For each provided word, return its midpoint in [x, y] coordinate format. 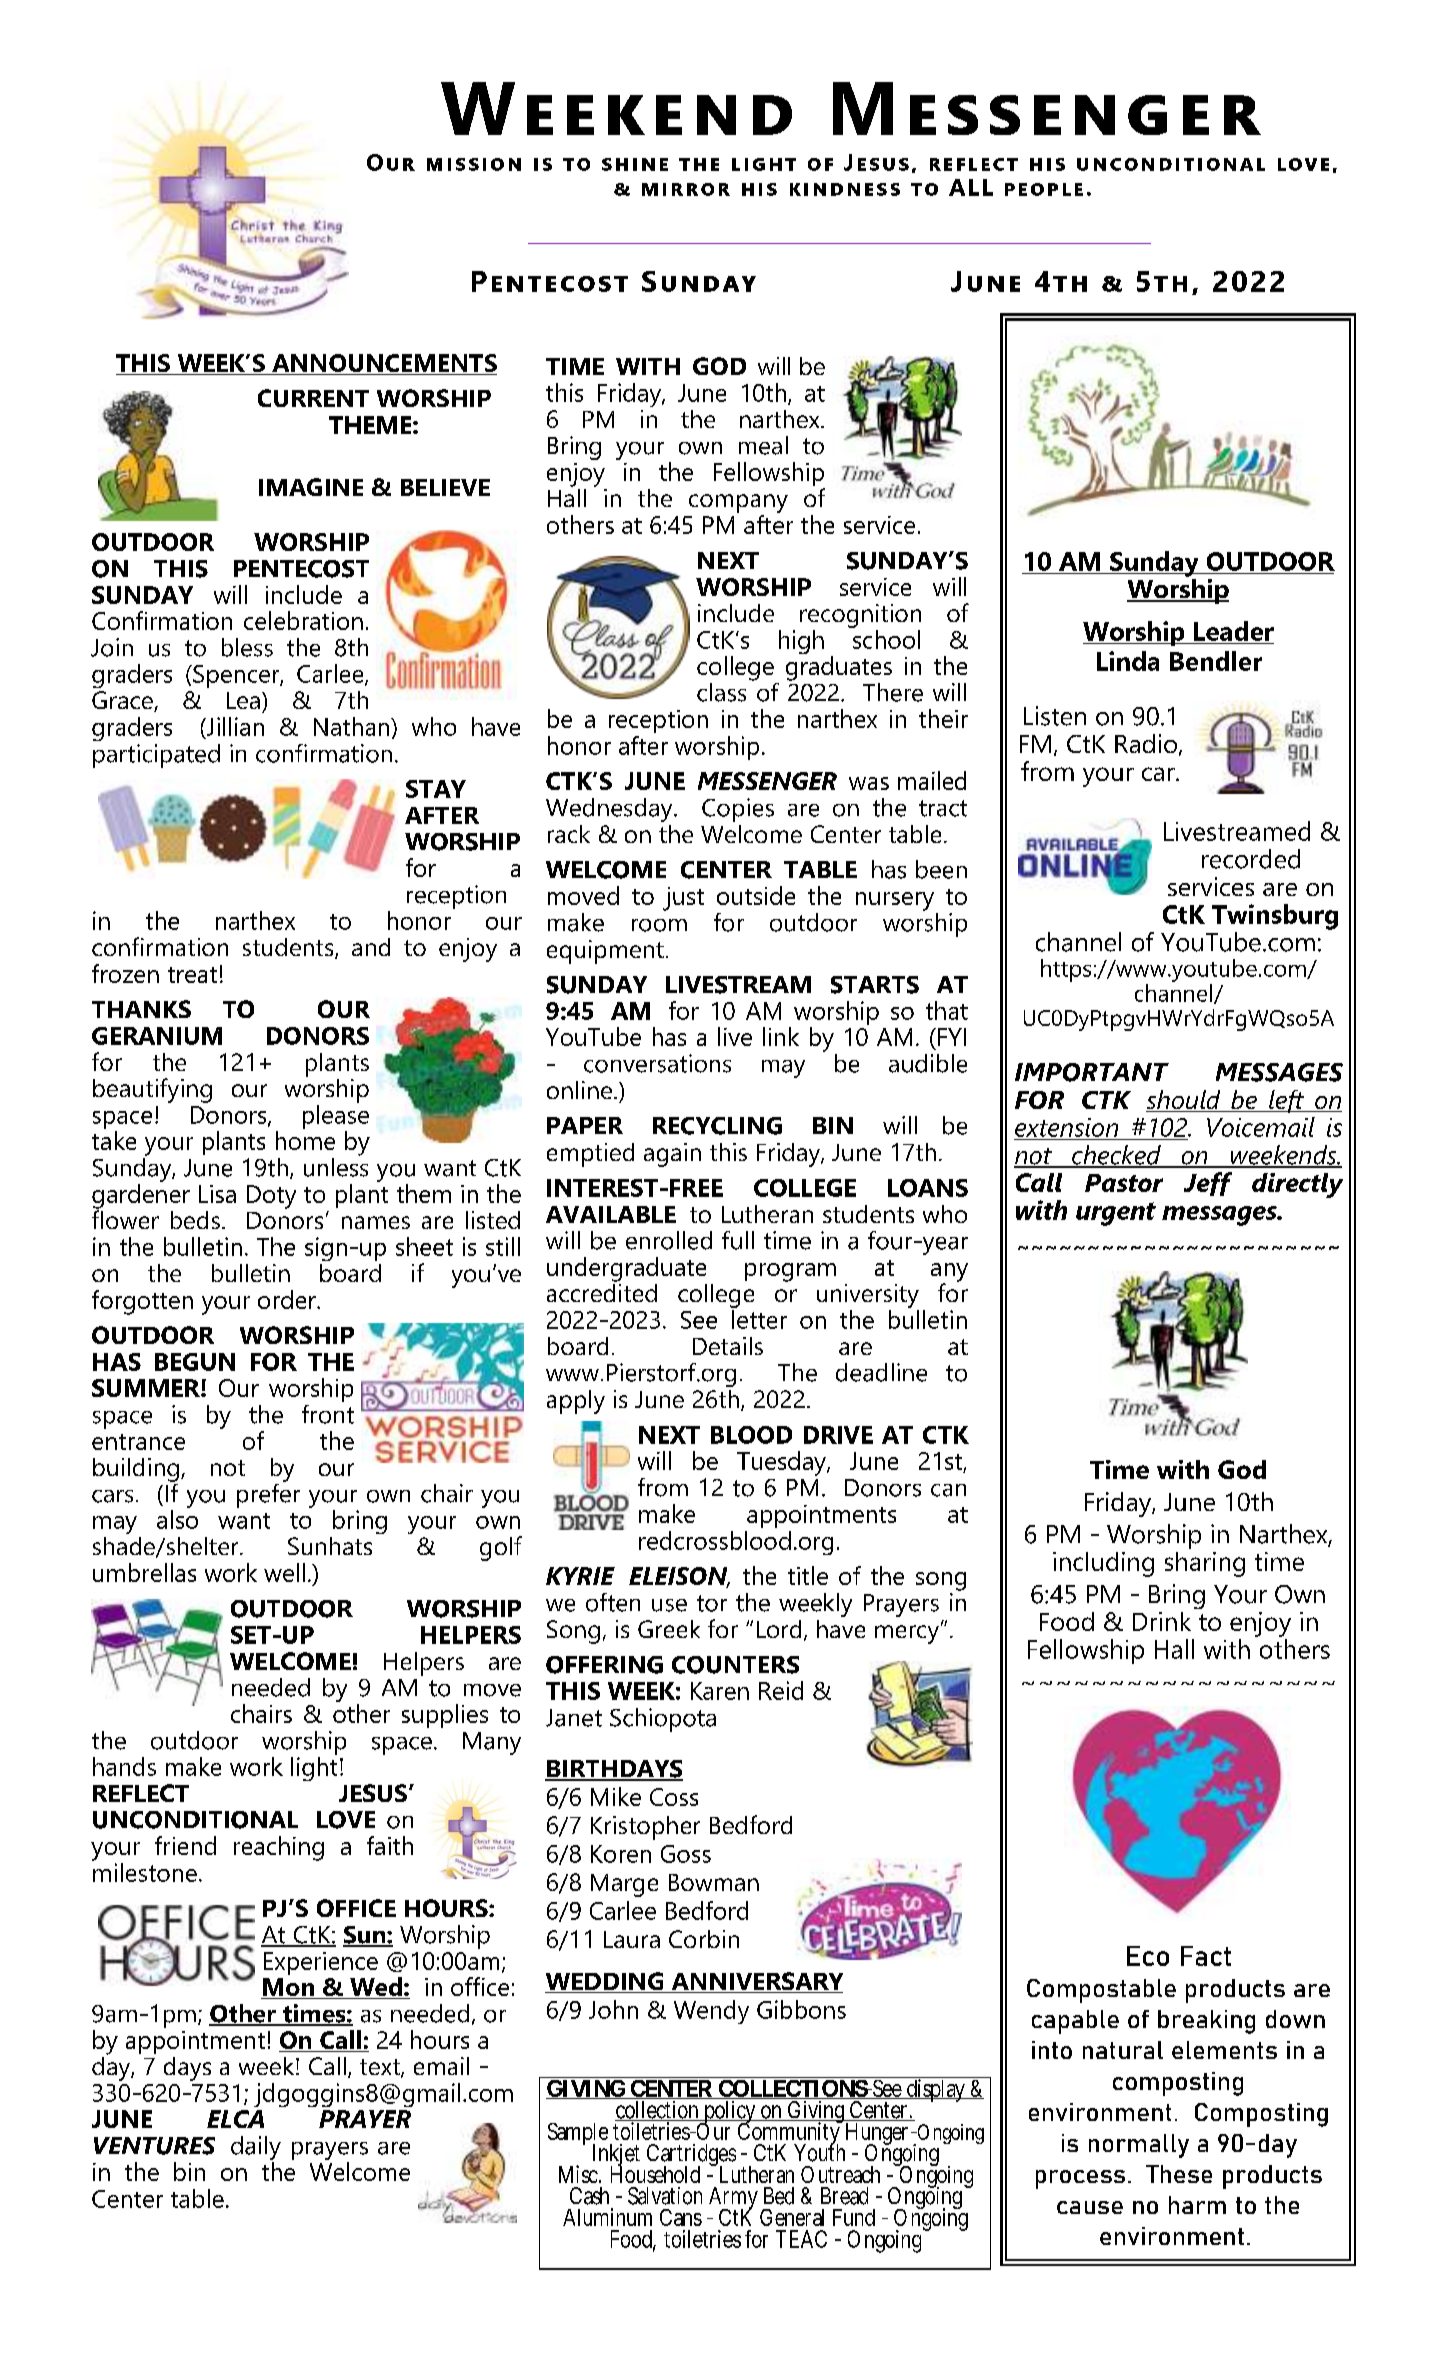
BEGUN [195, 1362]
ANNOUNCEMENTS [384, 363]
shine [635, 164]
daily [256, 2148]
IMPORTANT [1092, 1072]
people [1044, 189]
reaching [279, 1848]
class [721, 692]
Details [728, 1346]
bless [247, 647]
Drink [1162, 1621]
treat [192, 975]
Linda [1128, 661]
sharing [1205, 1564]
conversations [657, 1063]
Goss [686, 1854]
